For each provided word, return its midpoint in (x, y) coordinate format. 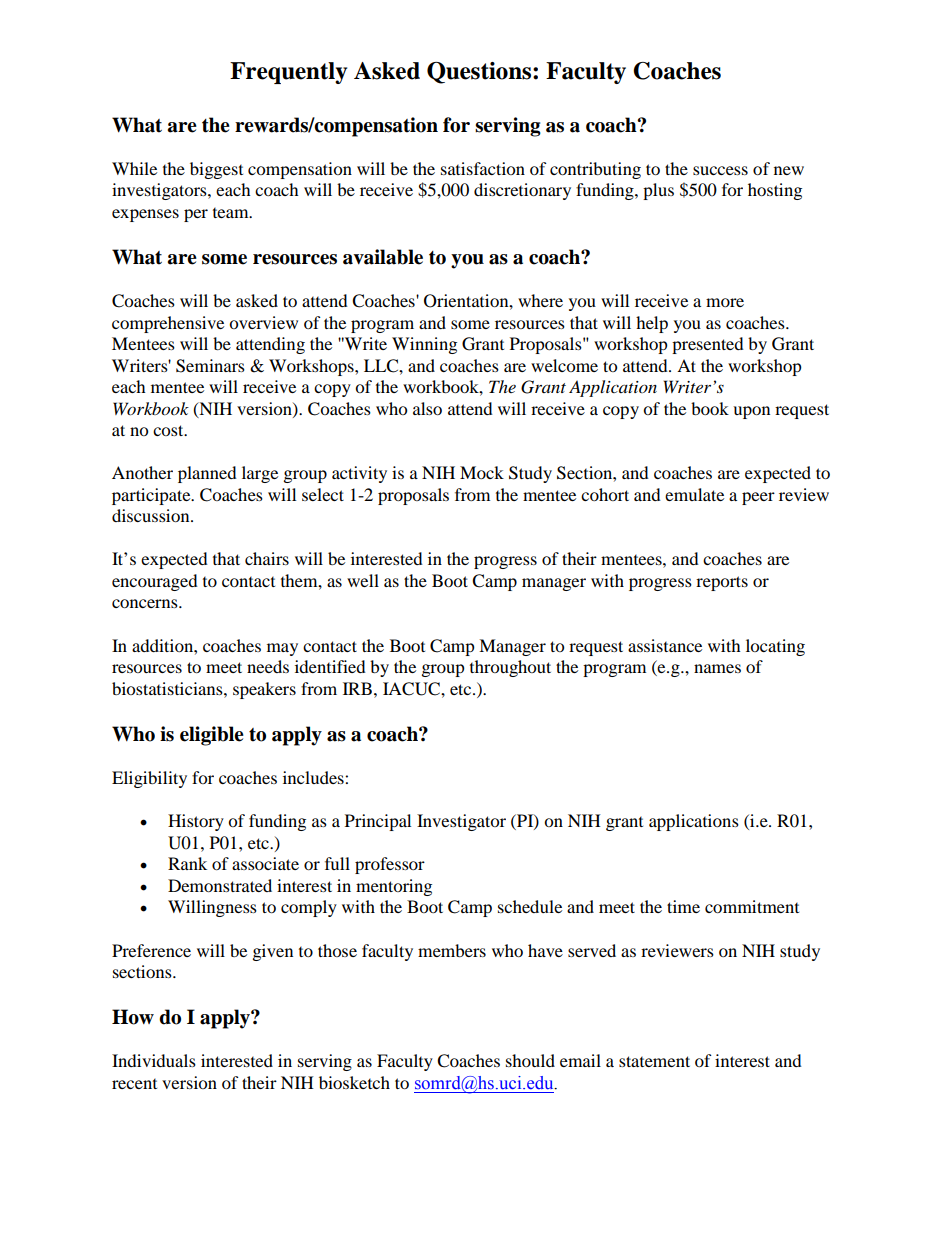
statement (654, 1061)
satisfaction (483, 168)
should (530, 1060)
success (720, 170)
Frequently (288, 73)
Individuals (154, 1060)
